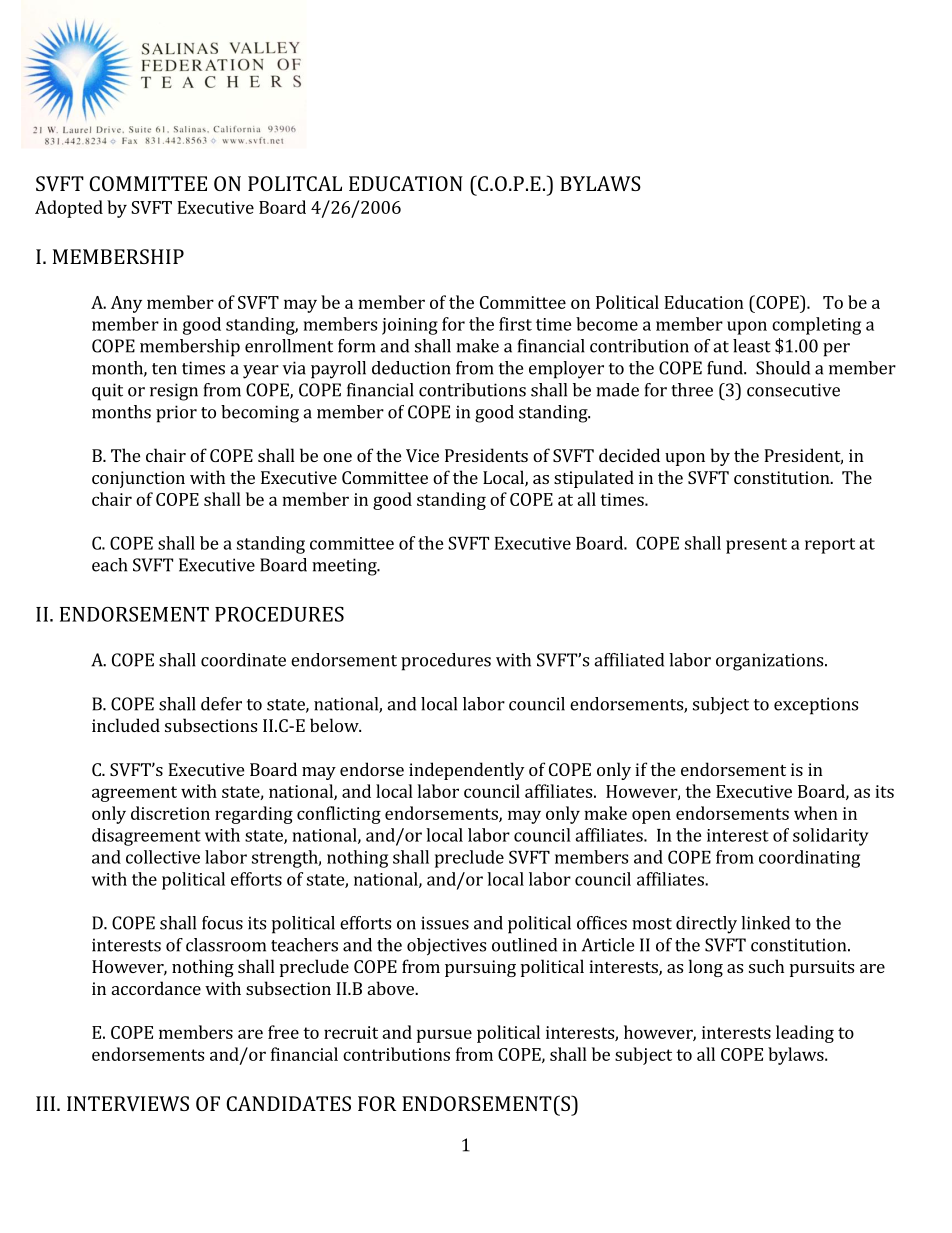 The width and height of the image is (952, 1233). I want to click on issues, so click(445, 923).
